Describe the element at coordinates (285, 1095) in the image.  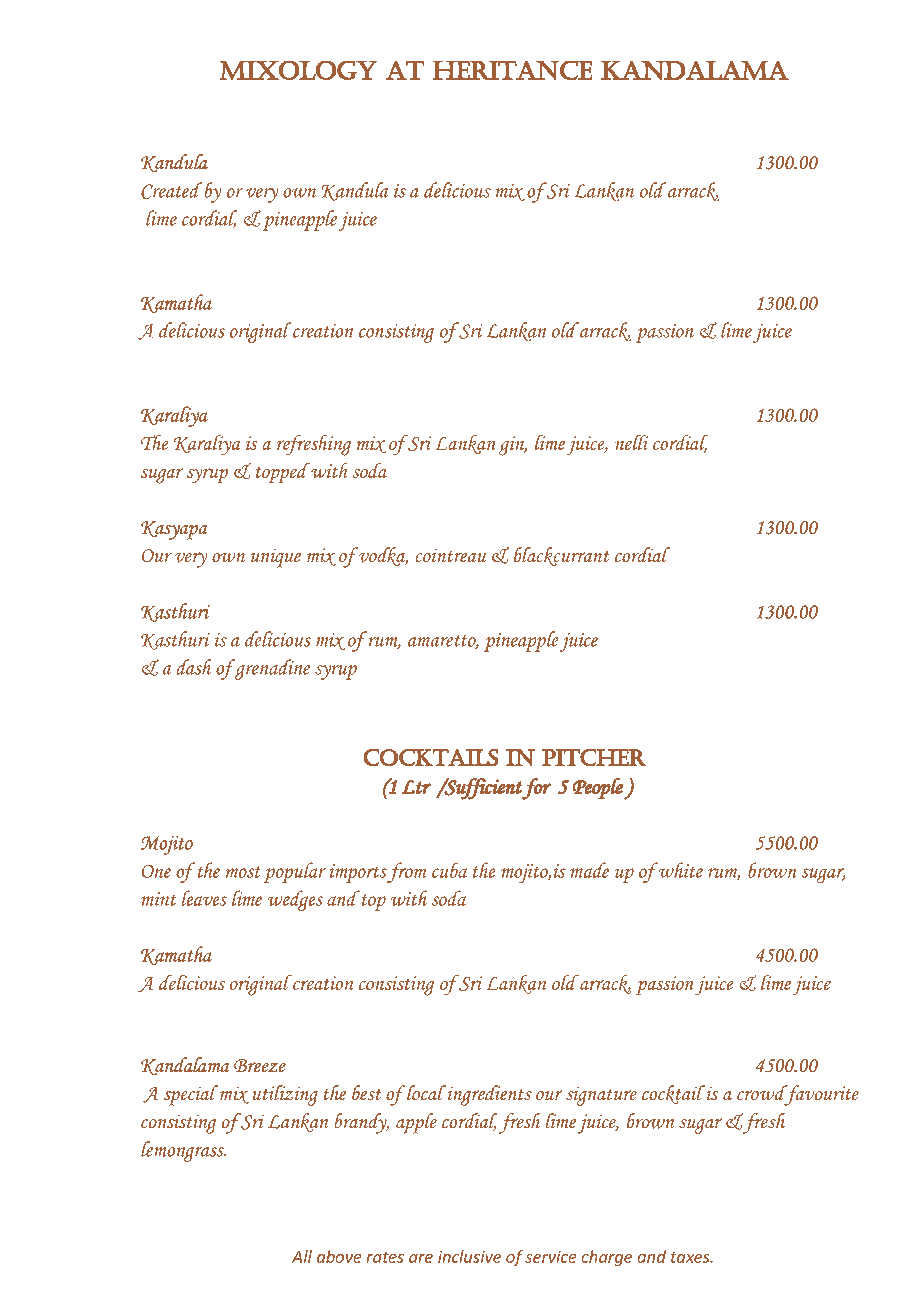
I see `utilizing` at that location.
